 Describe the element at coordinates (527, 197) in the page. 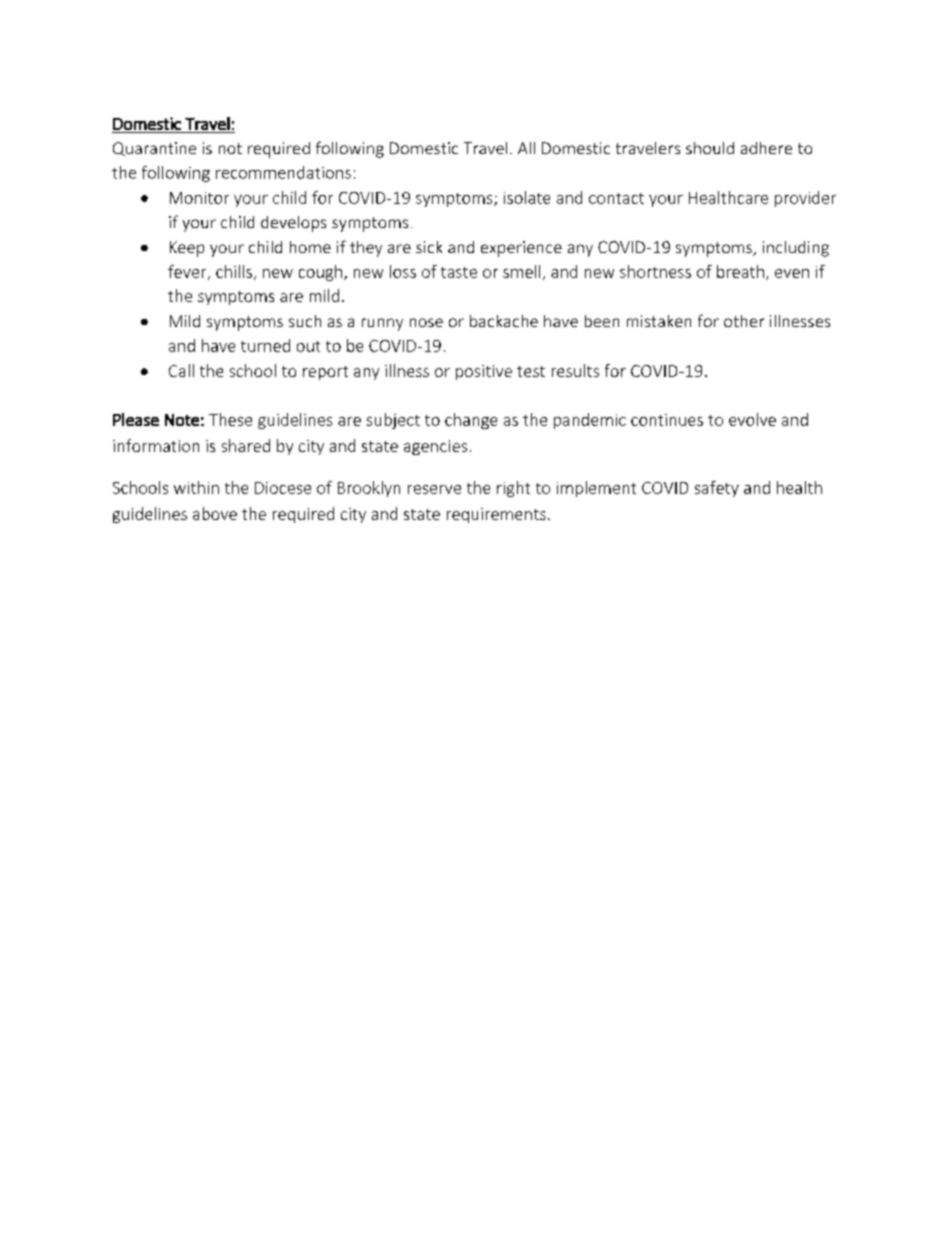

I see `isolate` at that location.
